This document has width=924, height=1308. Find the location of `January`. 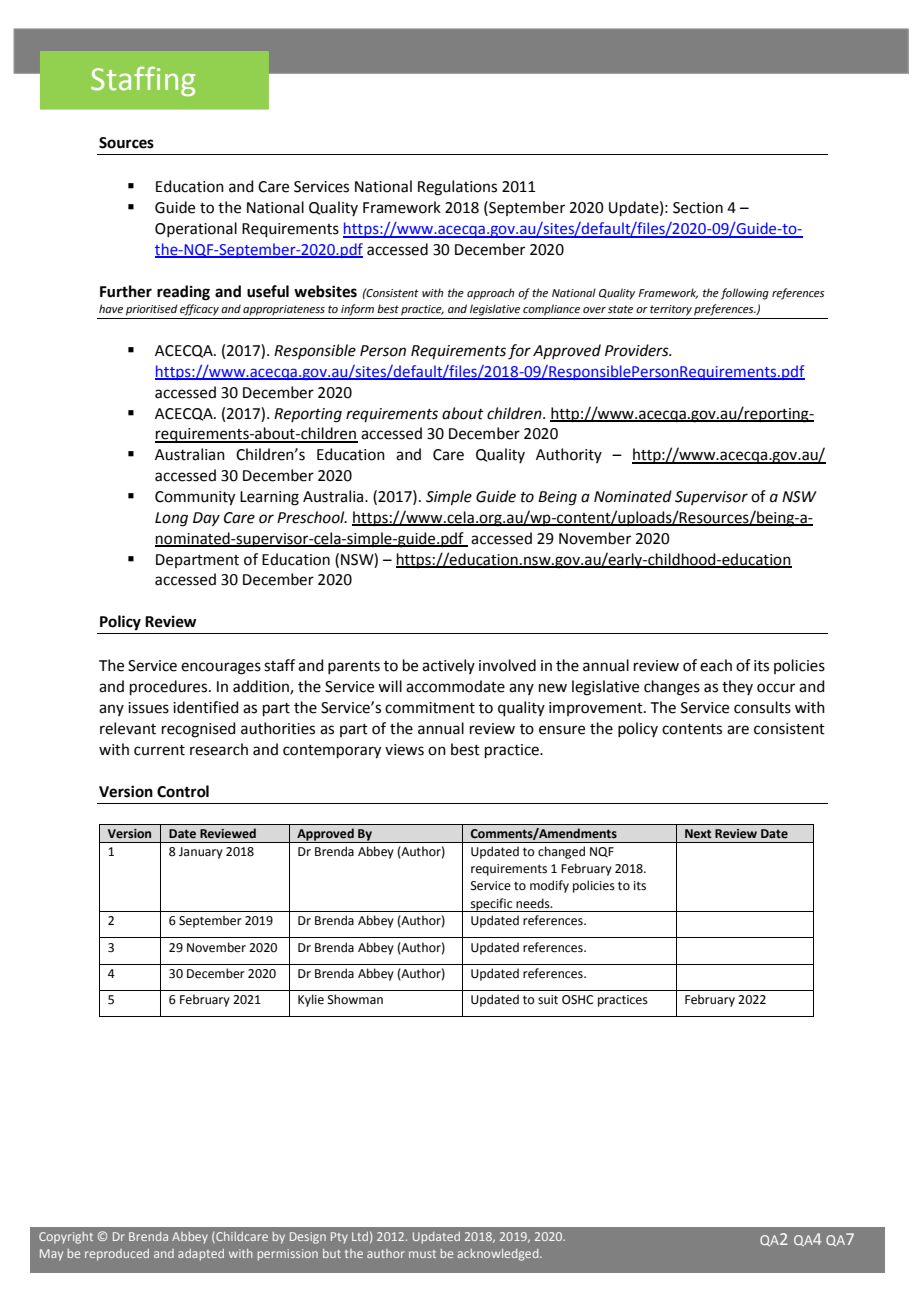

January is located at coordinates (201, 853).
